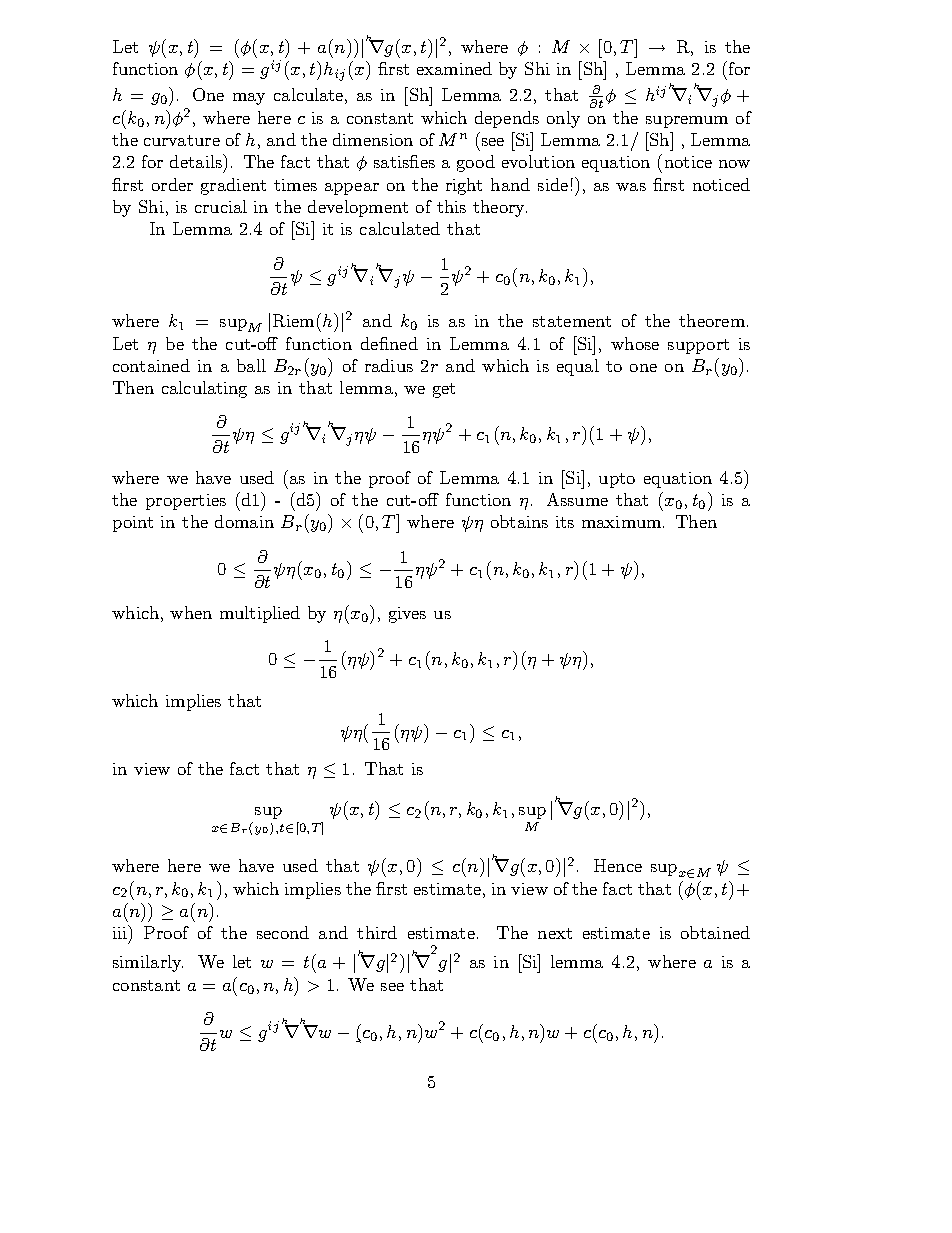 The height and width of the screenshot is (1233, 952). What do you see at coordinates (454, 68) in the screenshot?
I see `examined` at bounding box center [454, 68].
